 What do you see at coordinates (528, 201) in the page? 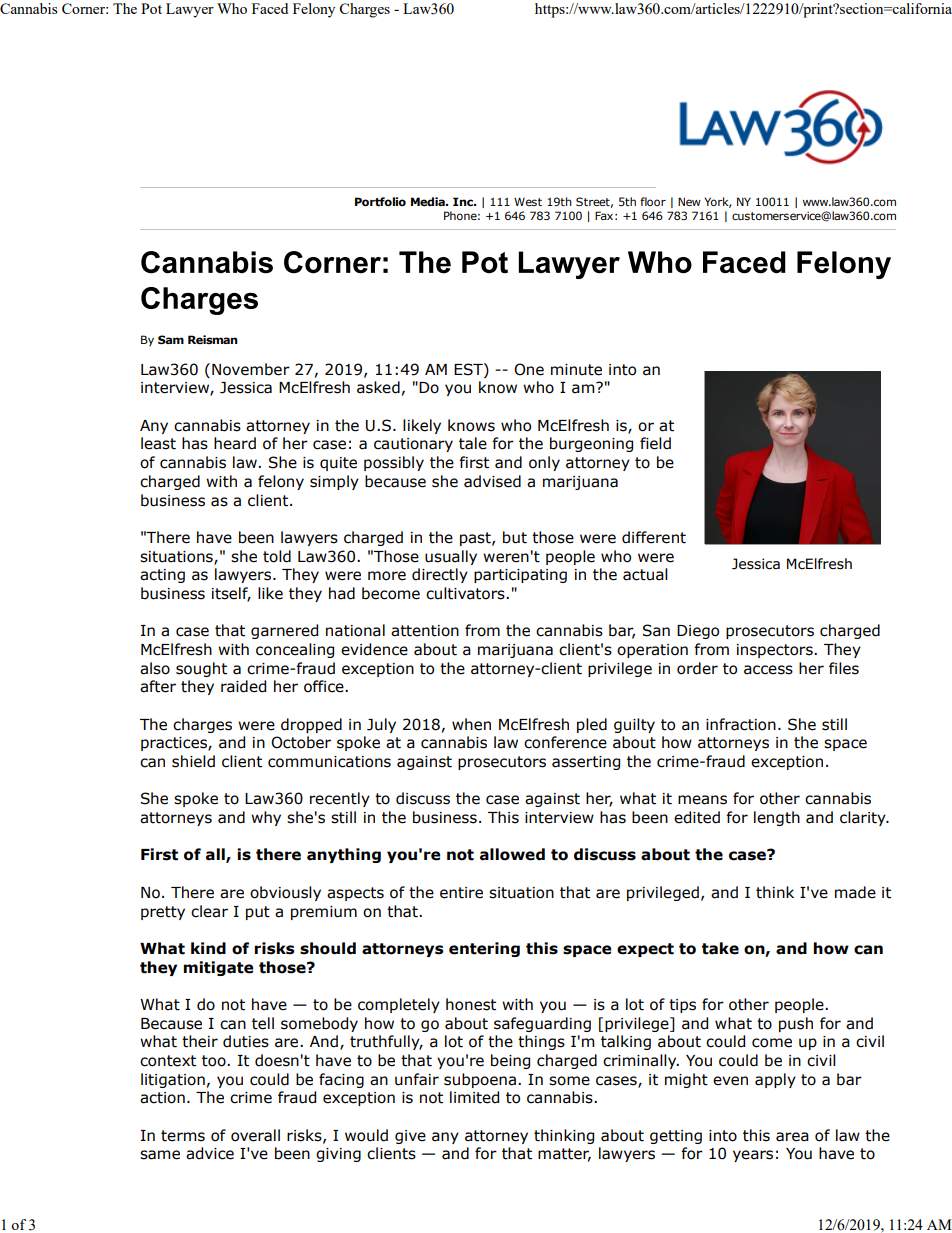
I see `West` at bounding box center [528, 201].
